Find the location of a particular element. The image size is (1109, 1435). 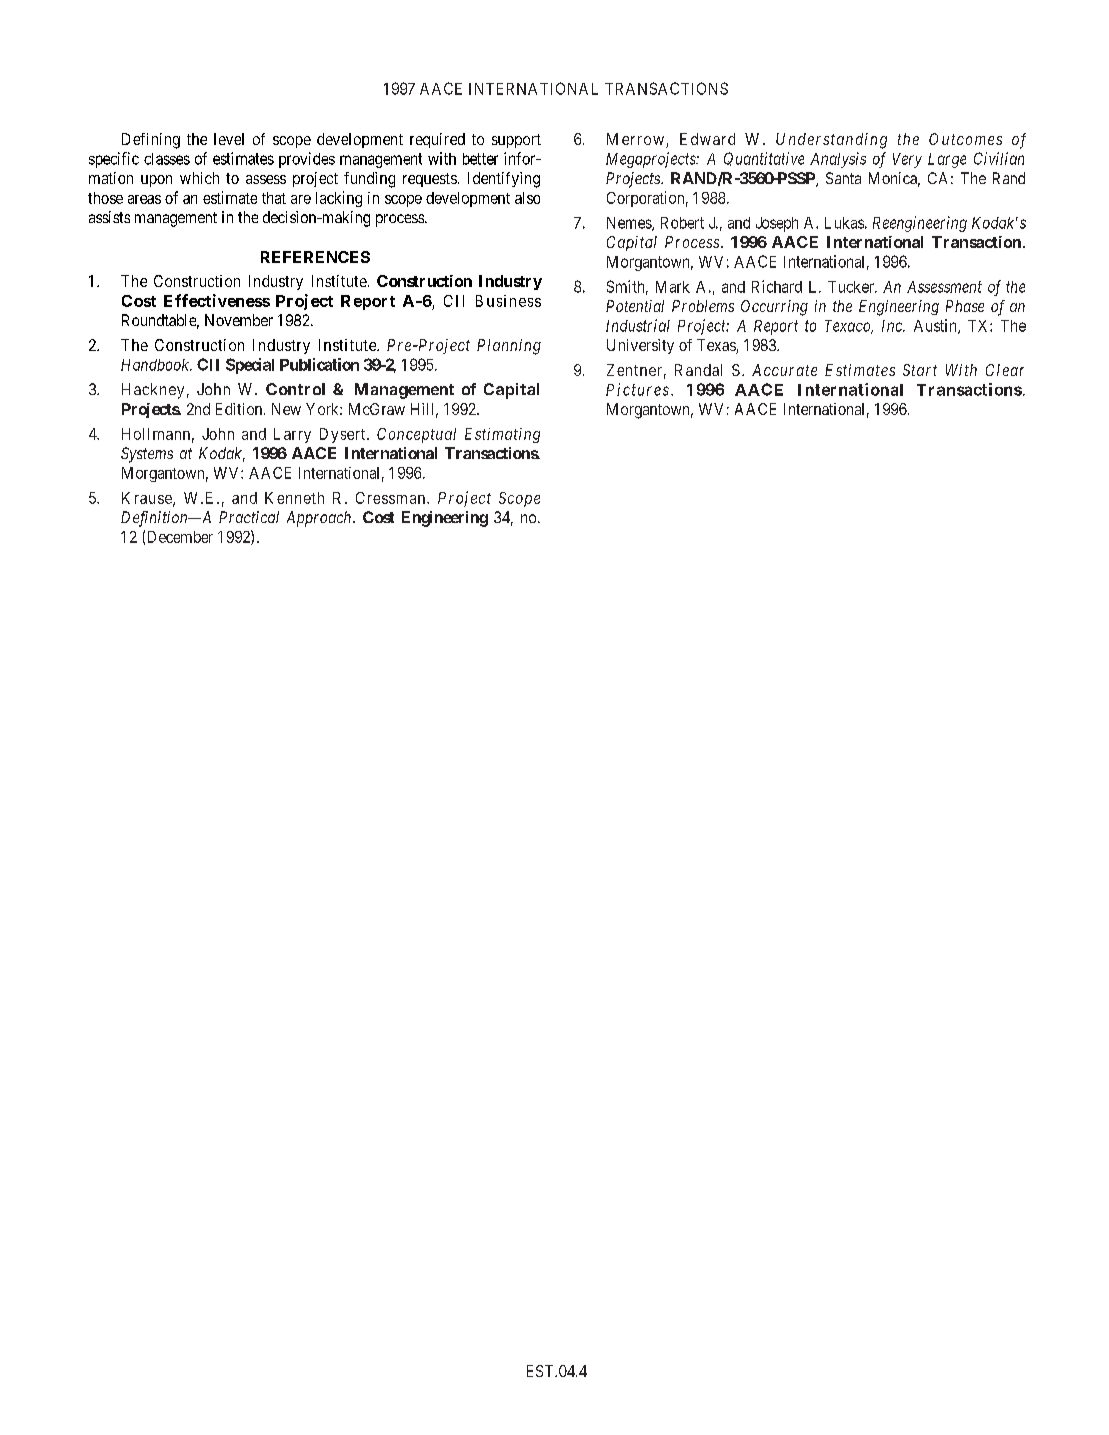

Practical is located at coordinates (249, 517).
